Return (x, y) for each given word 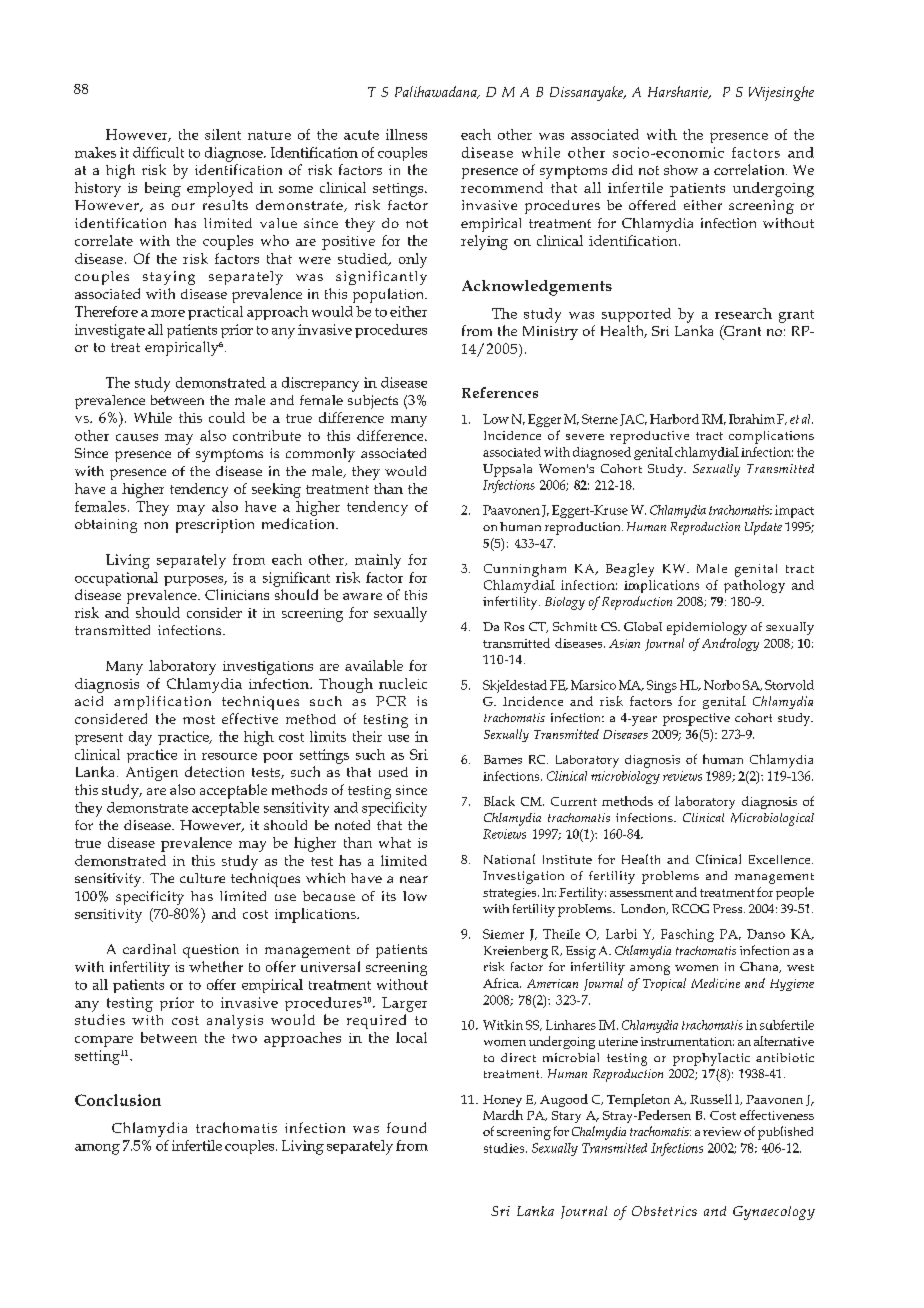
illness (406, 134)
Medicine (715, 983)
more (168, 313)
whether (216, 966)
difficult (158, 152)
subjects (373, 402)
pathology (754, 586)
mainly (378, 561)
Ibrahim (752, 419)
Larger (404, 1004)
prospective (696, 719)
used (393, 772)
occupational (116, 579)
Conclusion (118, 1100)
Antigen (152, 774)
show (681, 170)
